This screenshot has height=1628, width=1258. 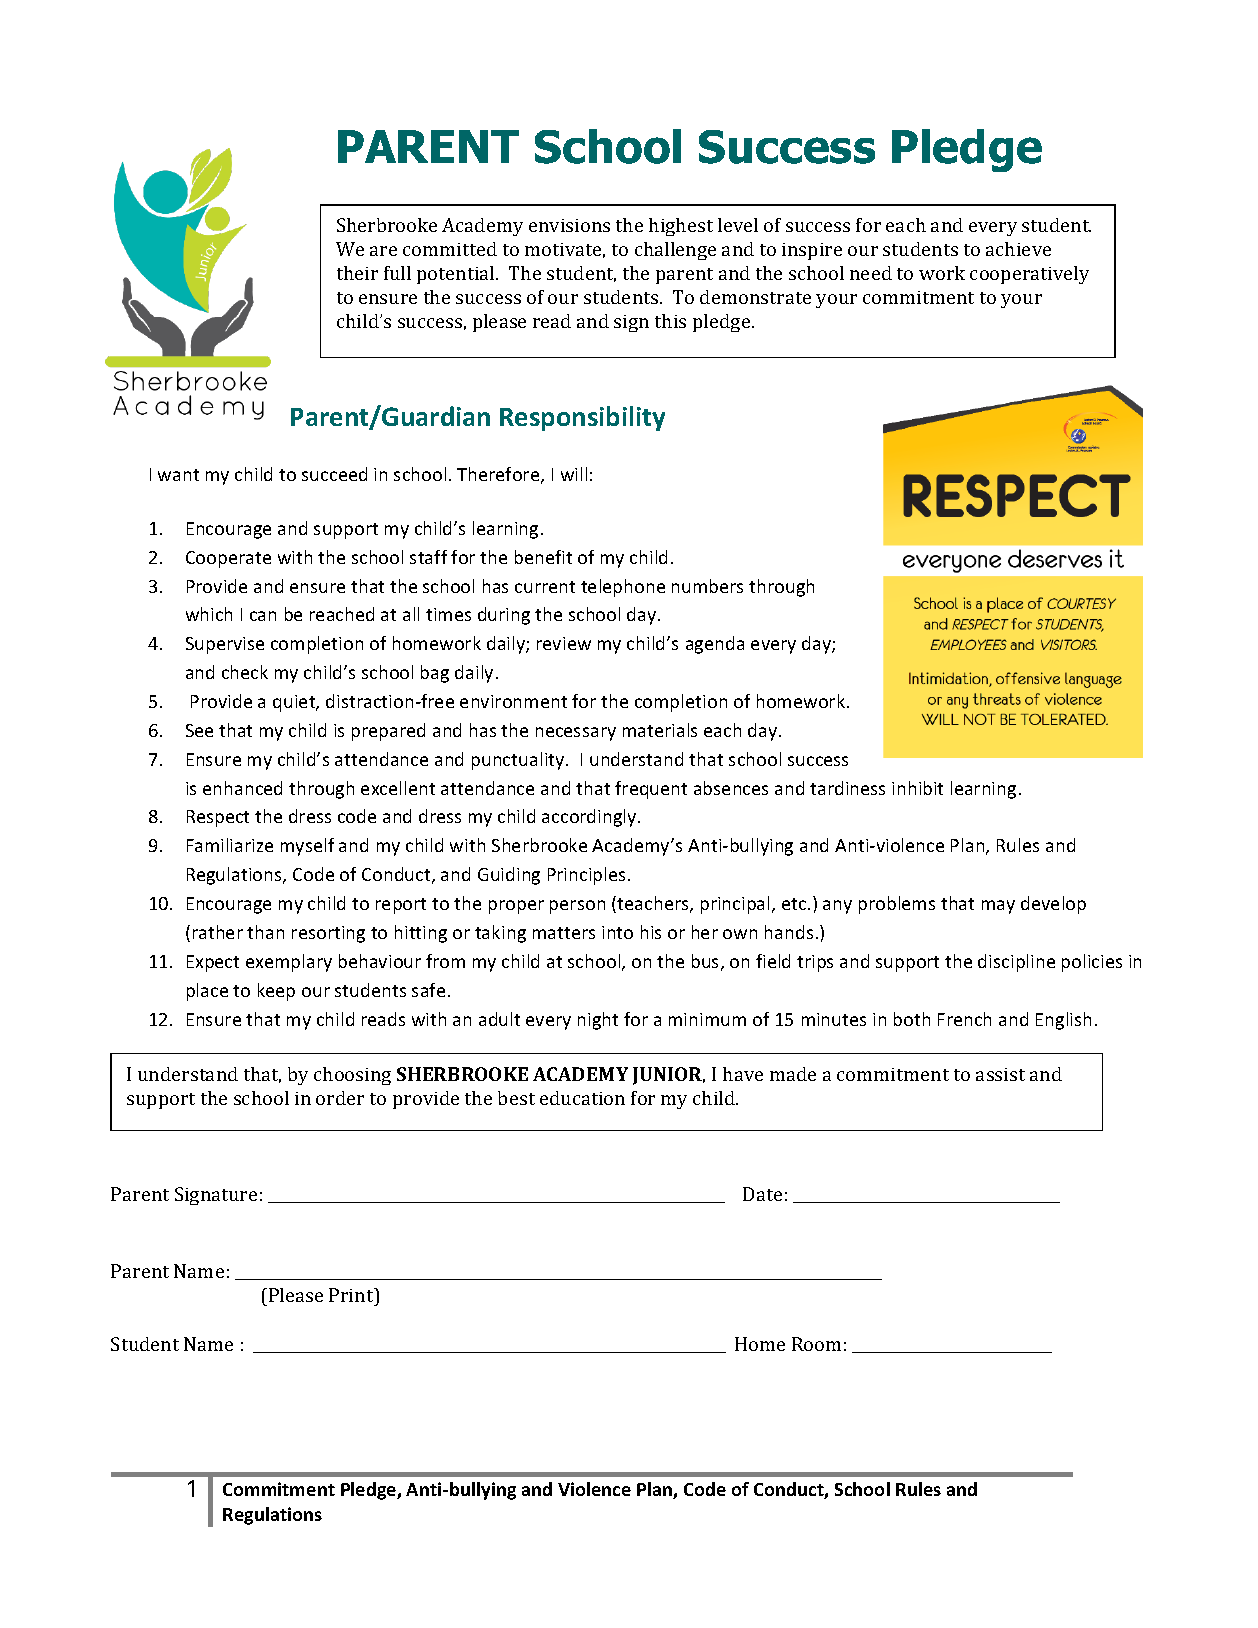 I want to click on Room, so click(x=816, y=1344).
